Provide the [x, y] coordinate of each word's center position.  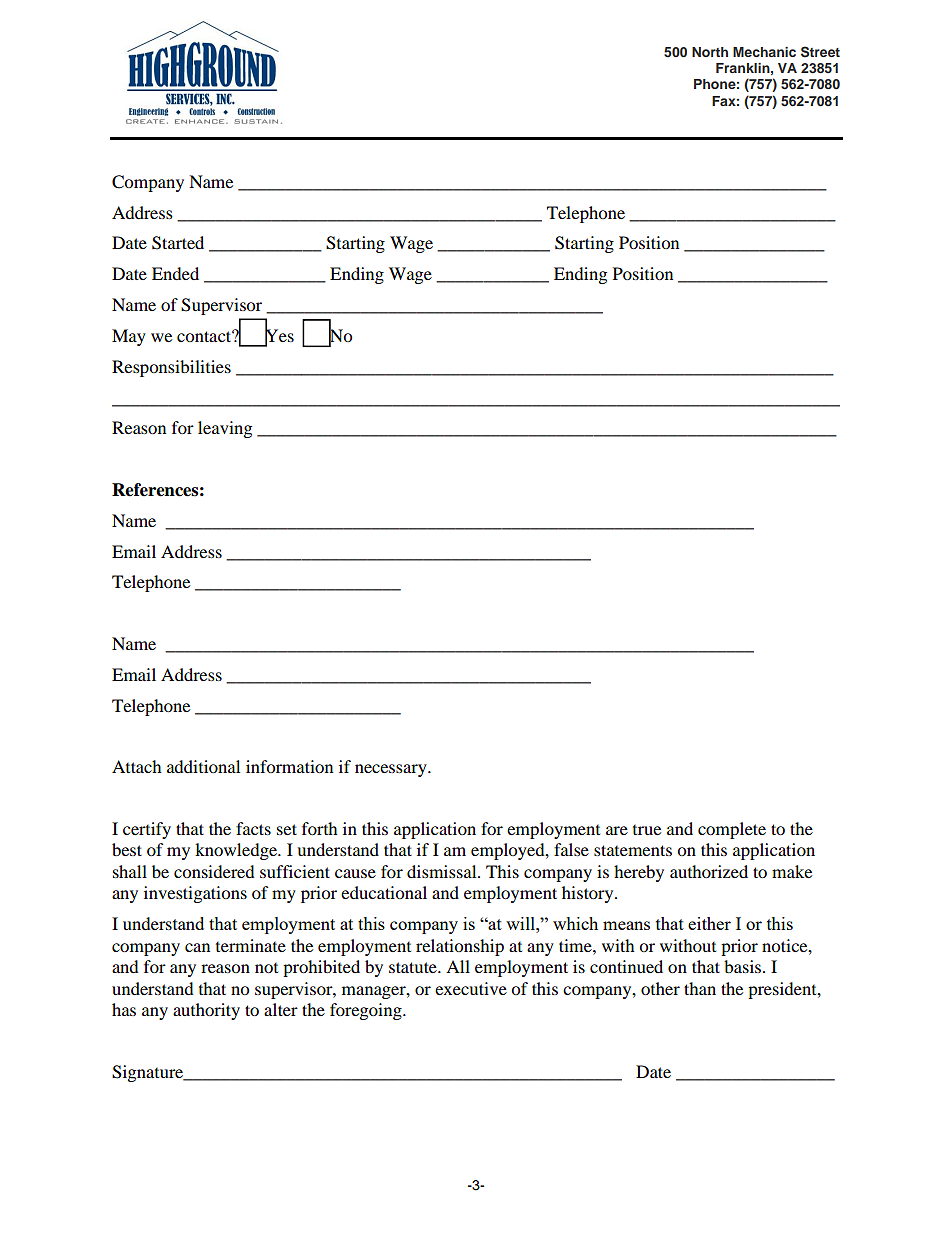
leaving [225, 429]
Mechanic [764, 52]
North [710, 52]
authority [206, 1011]
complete [732, 830]
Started [178, 243]
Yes [279, 336]
